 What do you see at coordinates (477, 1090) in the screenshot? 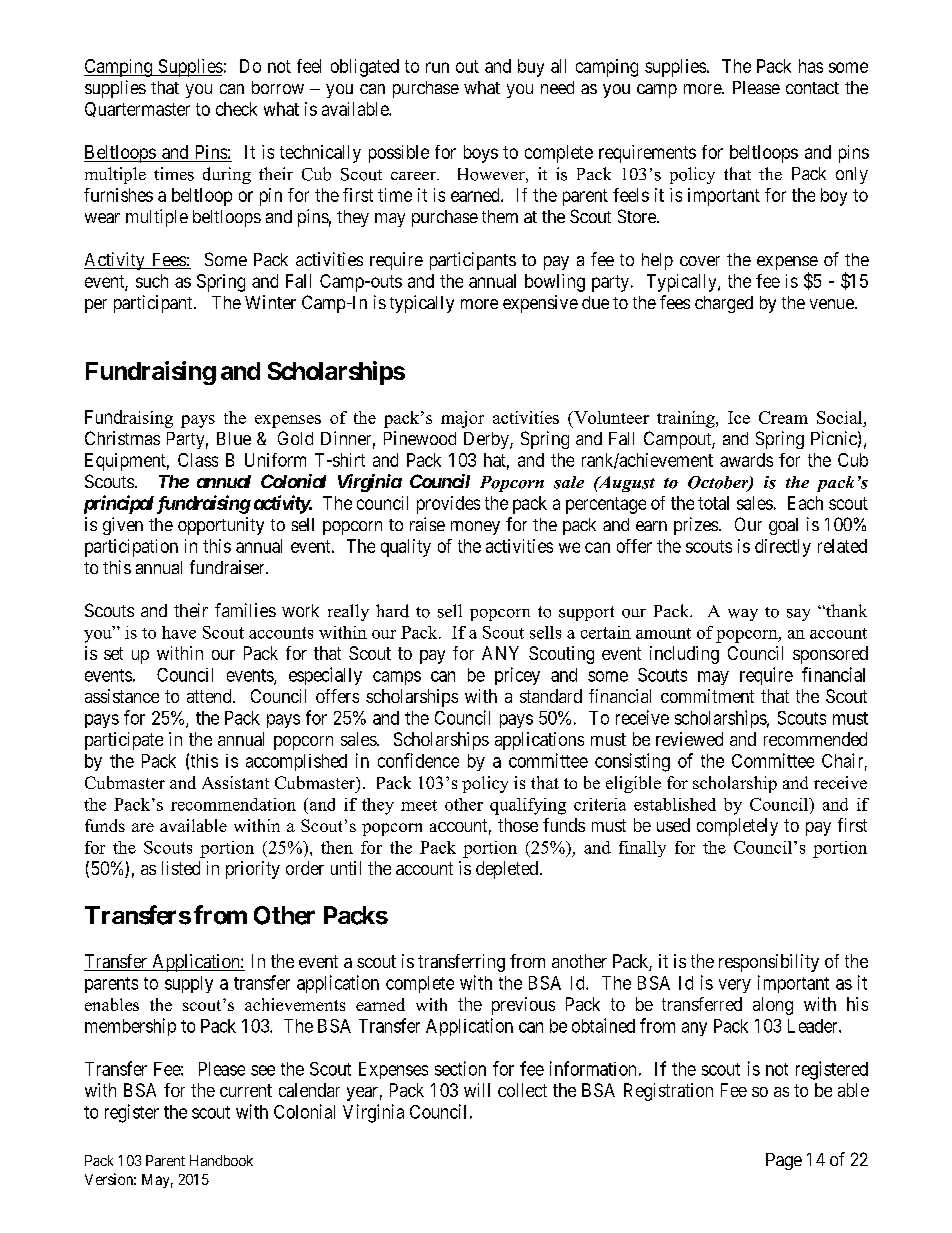
I see `will` at bounding box center [477, 1090].
